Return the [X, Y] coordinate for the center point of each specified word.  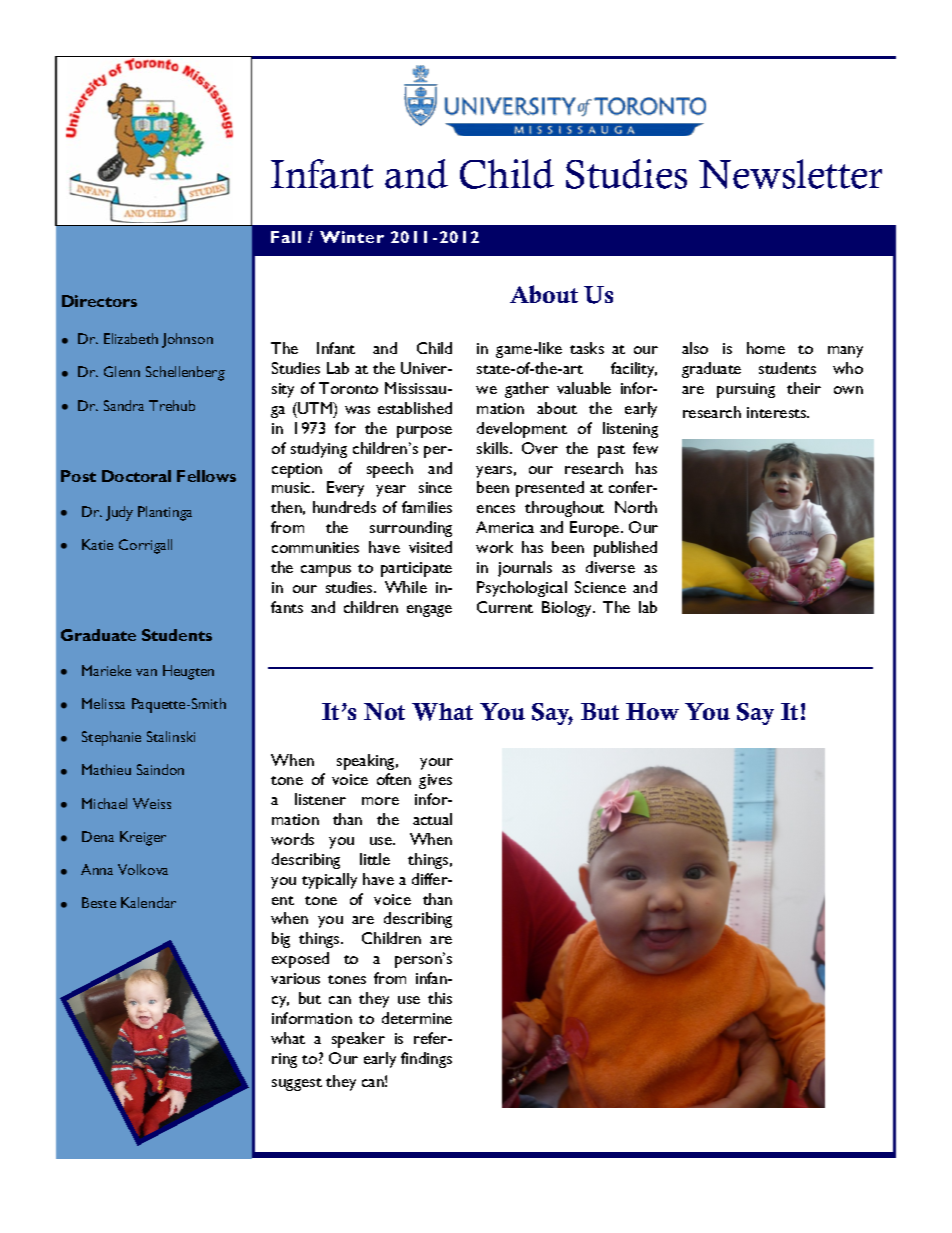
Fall [286, 237]
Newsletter [790, 174]
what [288, 1038]
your [436, 764]
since [435, 487]
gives [435, 781]
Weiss [152, 803]
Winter [352, 237]
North [636, 507]
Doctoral [136, 476]
